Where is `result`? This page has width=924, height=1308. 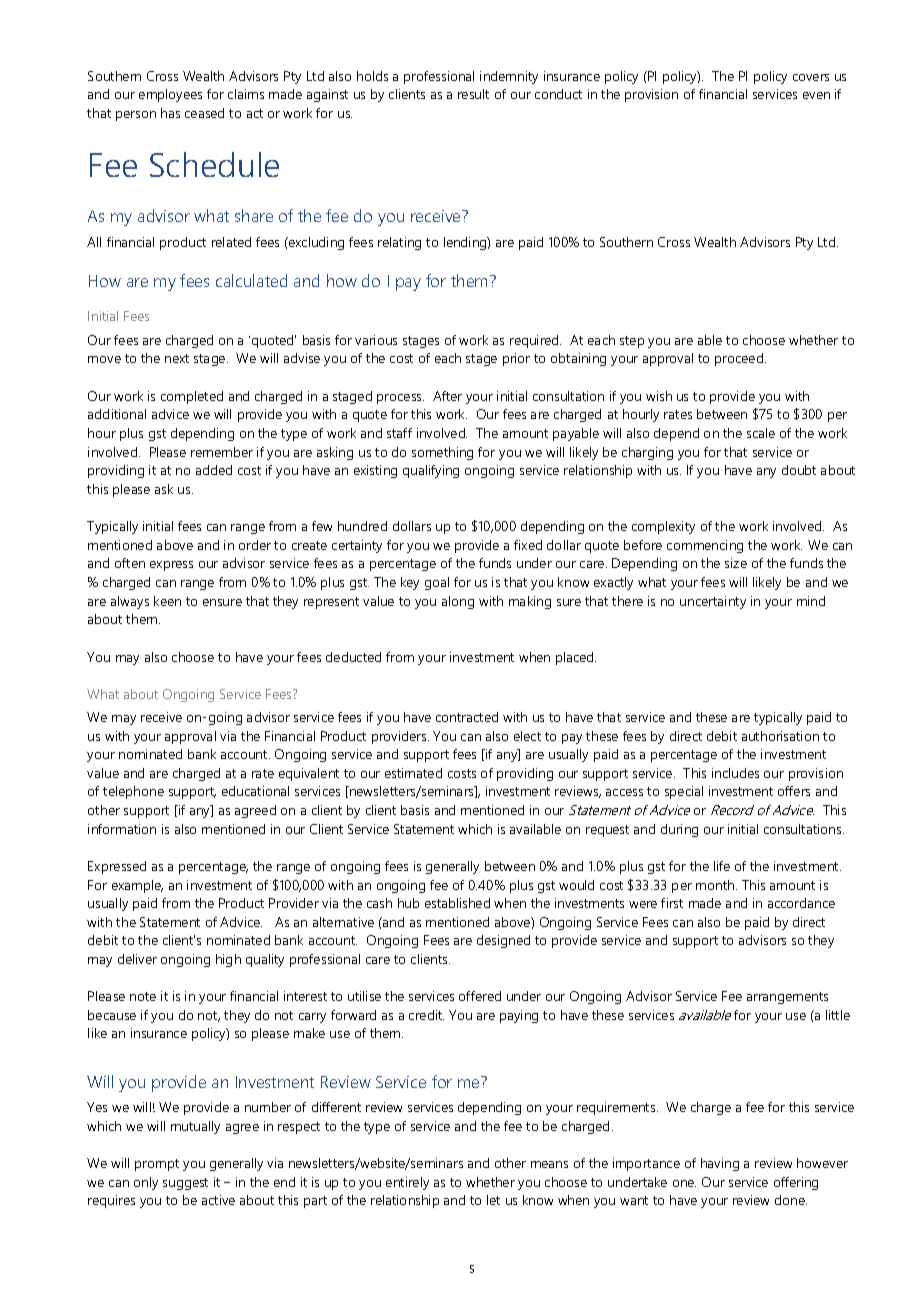 result is located at coordinates (473, 94).
